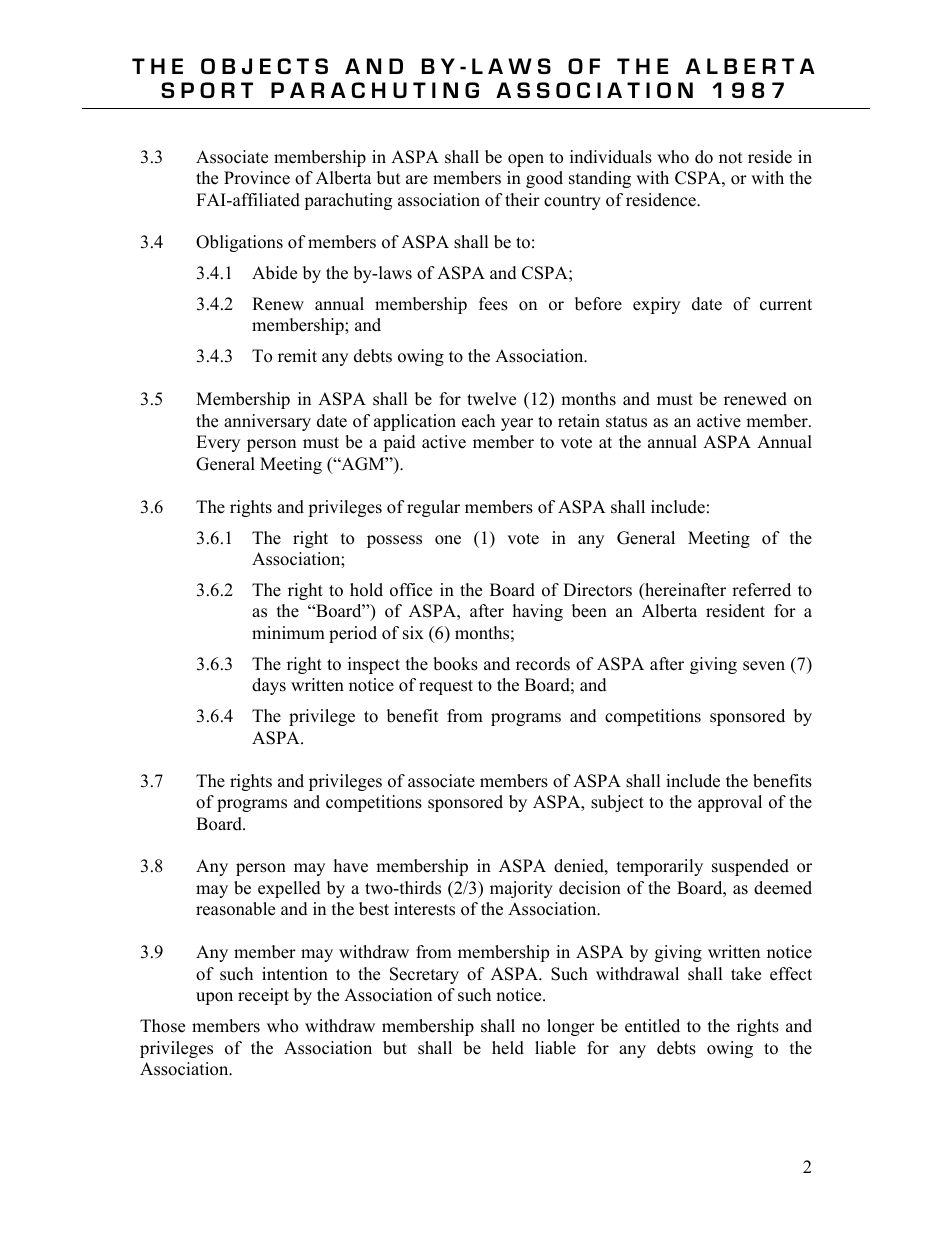 The height and width of the screenshot is (1233, 952). What do you see at coordinates (526, 160) in the screenshot?
I see `open` at bounding box center [526, 160].
